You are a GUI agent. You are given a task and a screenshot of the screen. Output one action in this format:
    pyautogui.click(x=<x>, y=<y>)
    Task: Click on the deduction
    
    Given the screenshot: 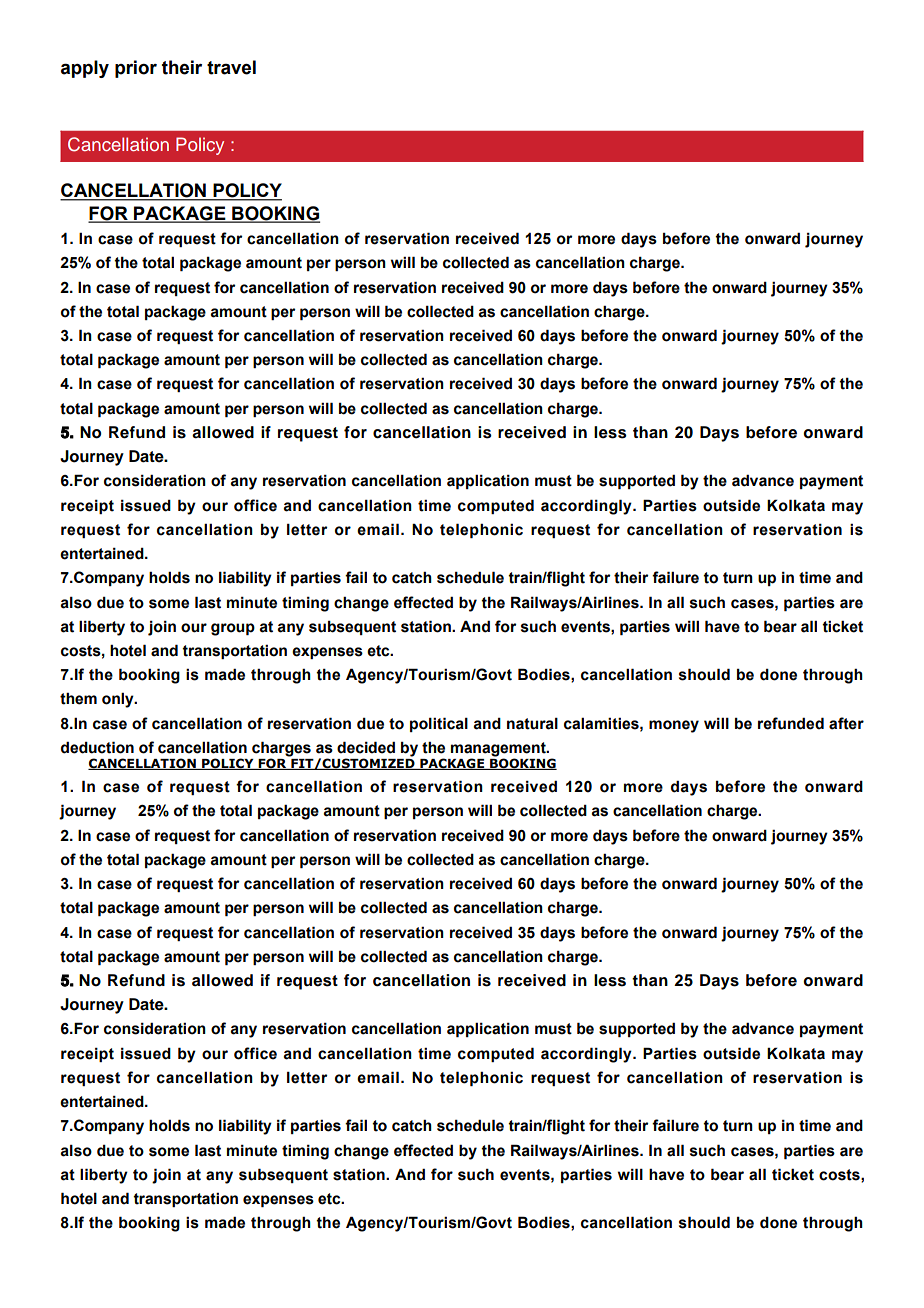 What is the action you would take?
    pyautogui.click(x=97, y=747)
